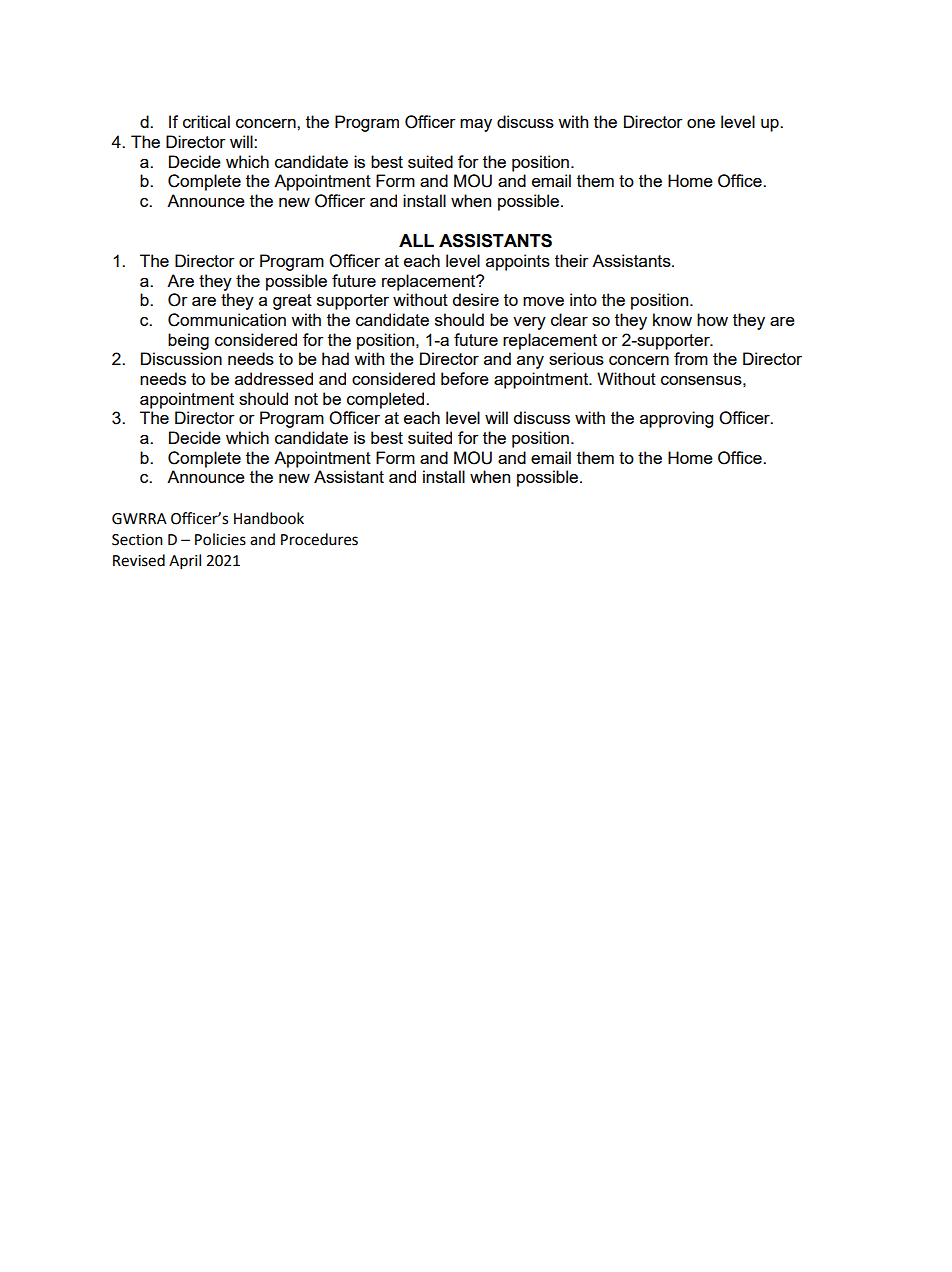 This page has width=952, height=1272. I want to click on may, so click(476, 125).
